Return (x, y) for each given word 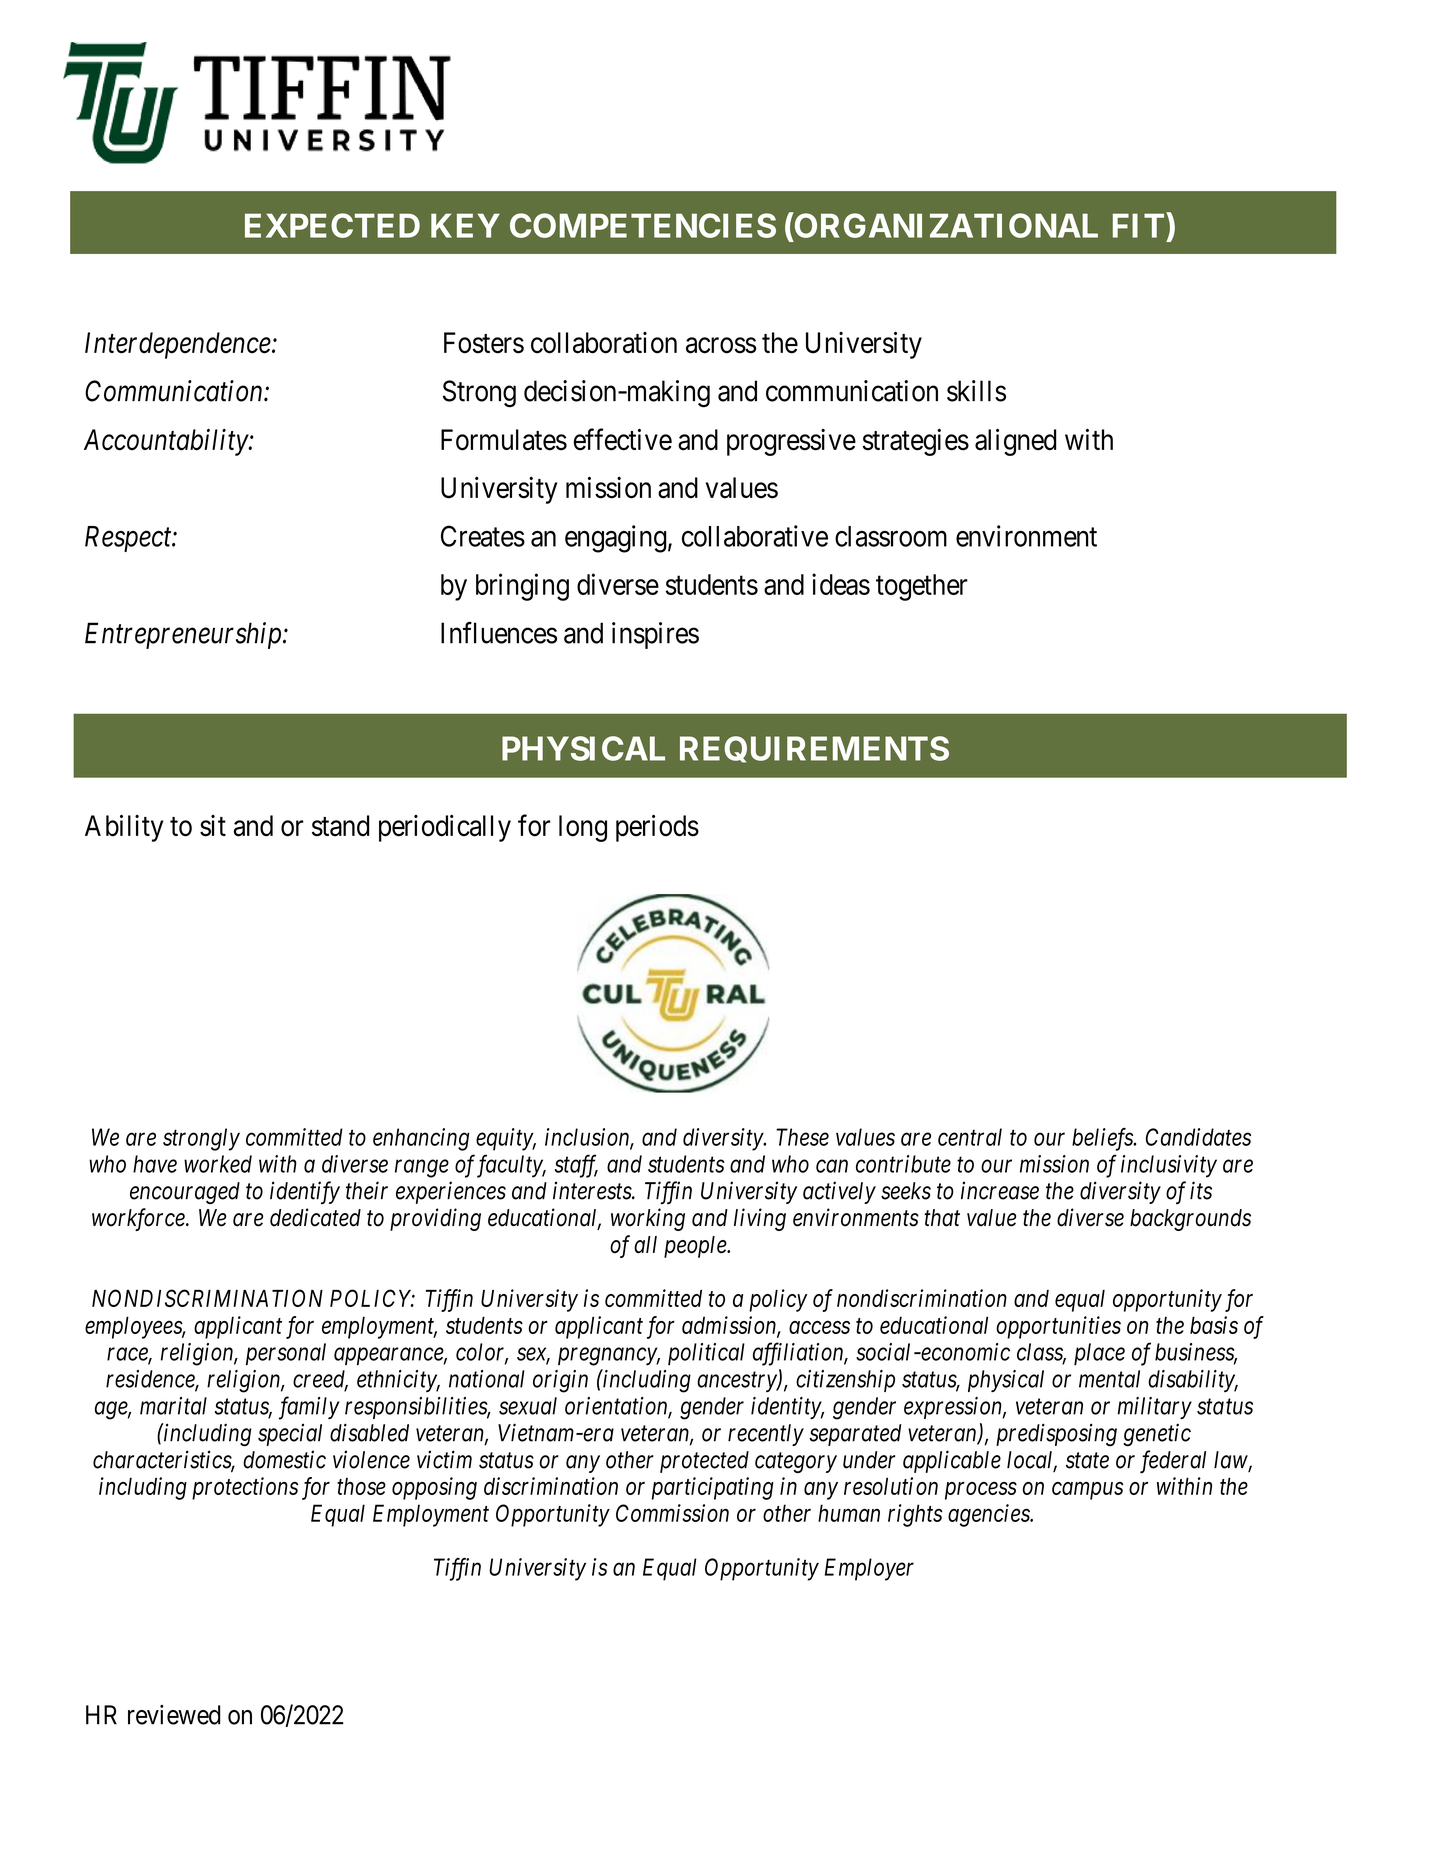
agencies (990, 1515)
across (721, 345)
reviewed (174, 1715)
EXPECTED (332, 225)
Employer (869, 1569)
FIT (1138, 225)
